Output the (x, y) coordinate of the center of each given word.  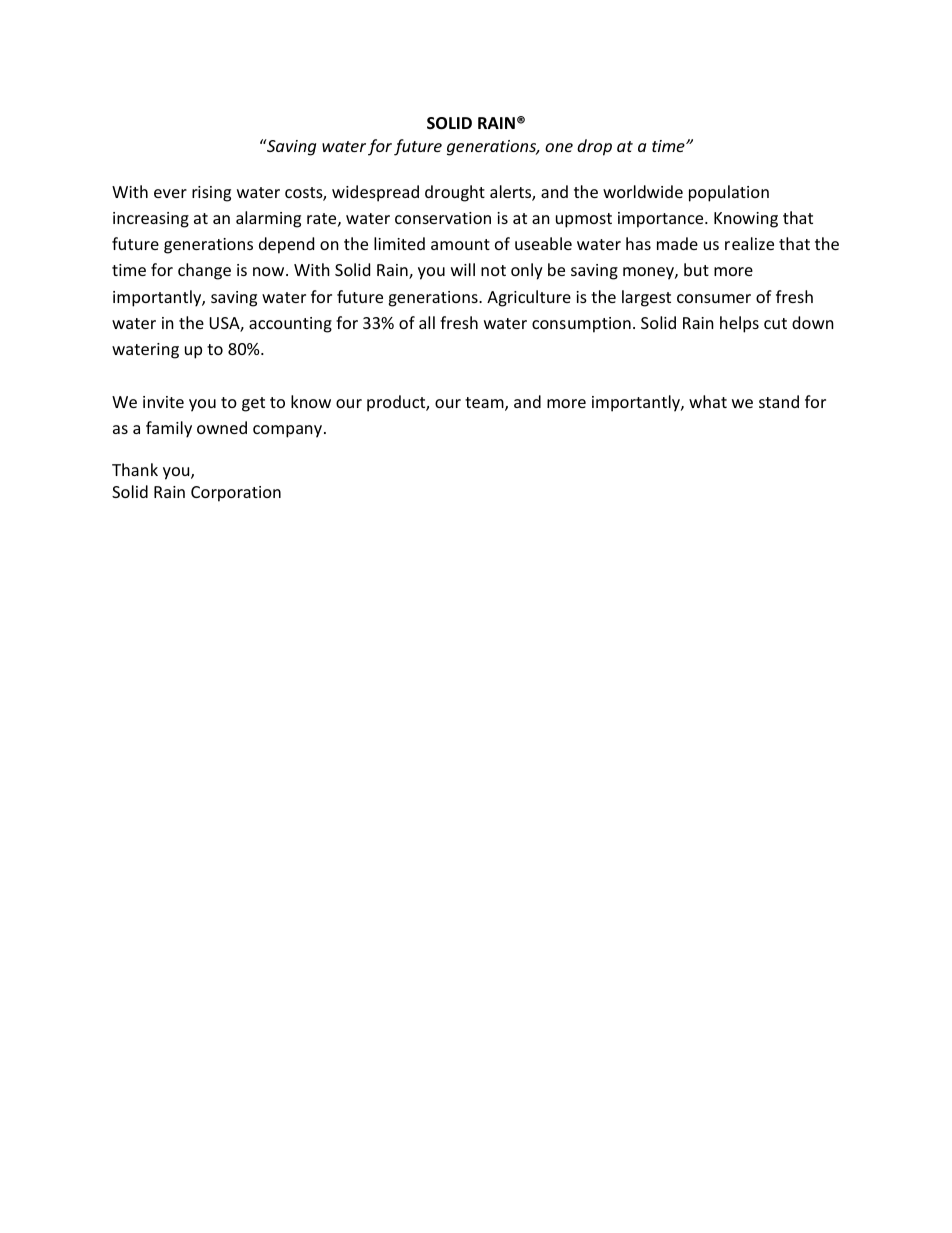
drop (594, 147)
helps (739, 324)
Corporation (236, 494)
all (427, 322)
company (289, 431)
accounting (290, 325)
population (729, 193)
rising (211, 194)
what (708, 401)
